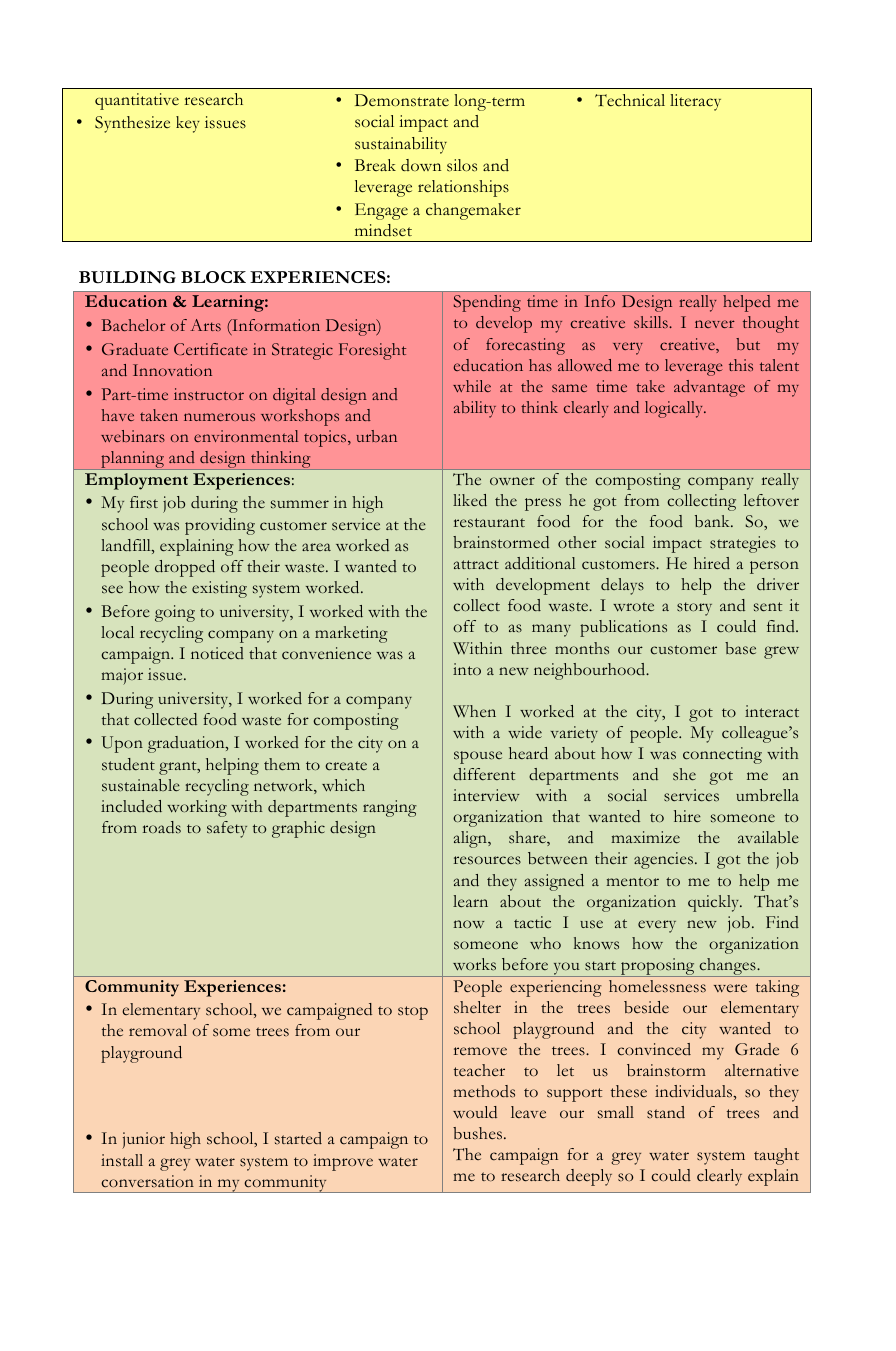 Image resolution: width=896 pixels, height=1351 pixels. What do you see at coordinates (143, 1140) in the screenshot?
I see `junior` at bounding box center [143, 1140].
